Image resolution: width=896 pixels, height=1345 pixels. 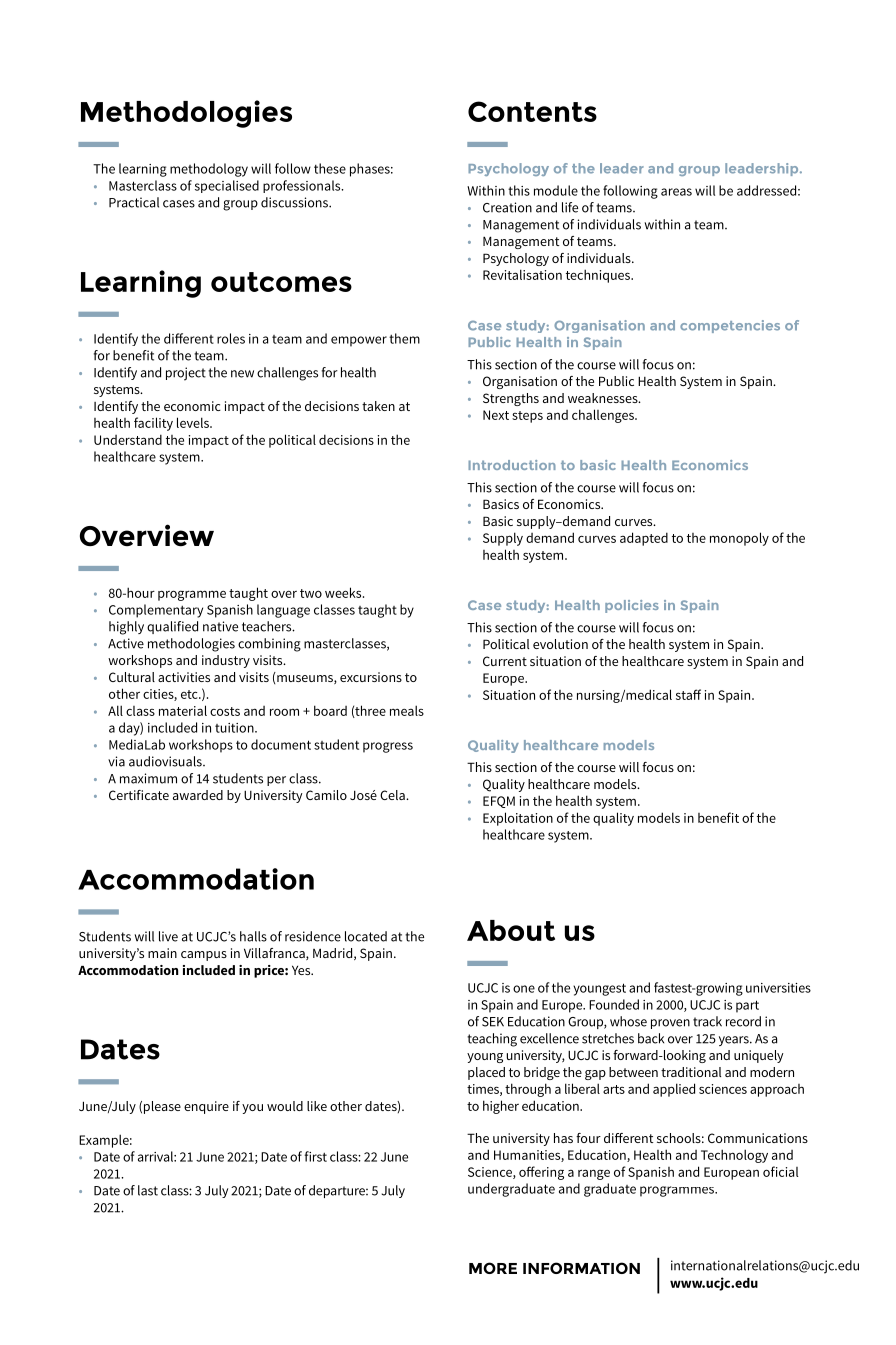 What do you see at coordinates (186, 374) in the page?
I see `project` at bounding box center [186, 374].
